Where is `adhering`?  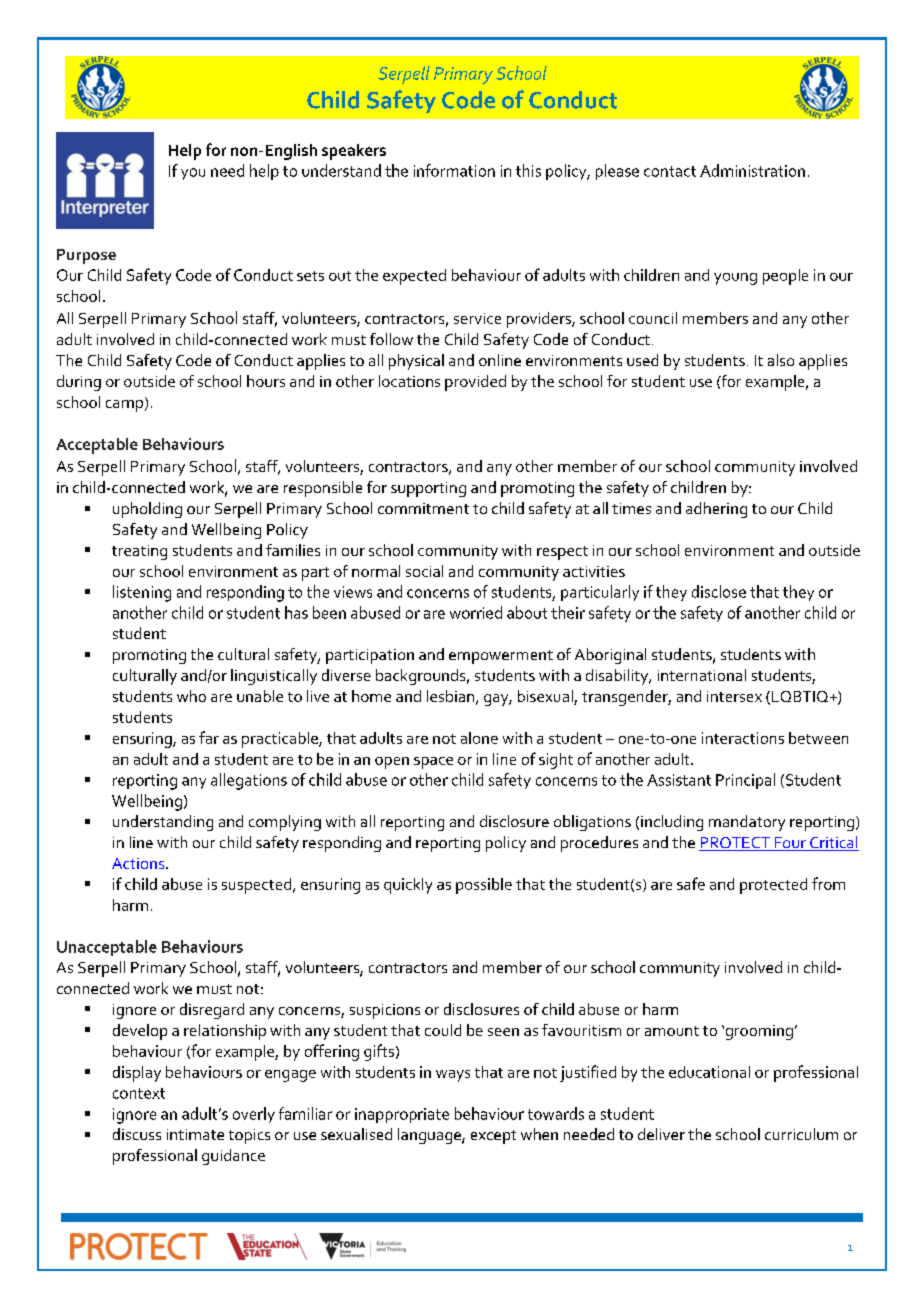 adhering is located at coordinates (716, 510).
